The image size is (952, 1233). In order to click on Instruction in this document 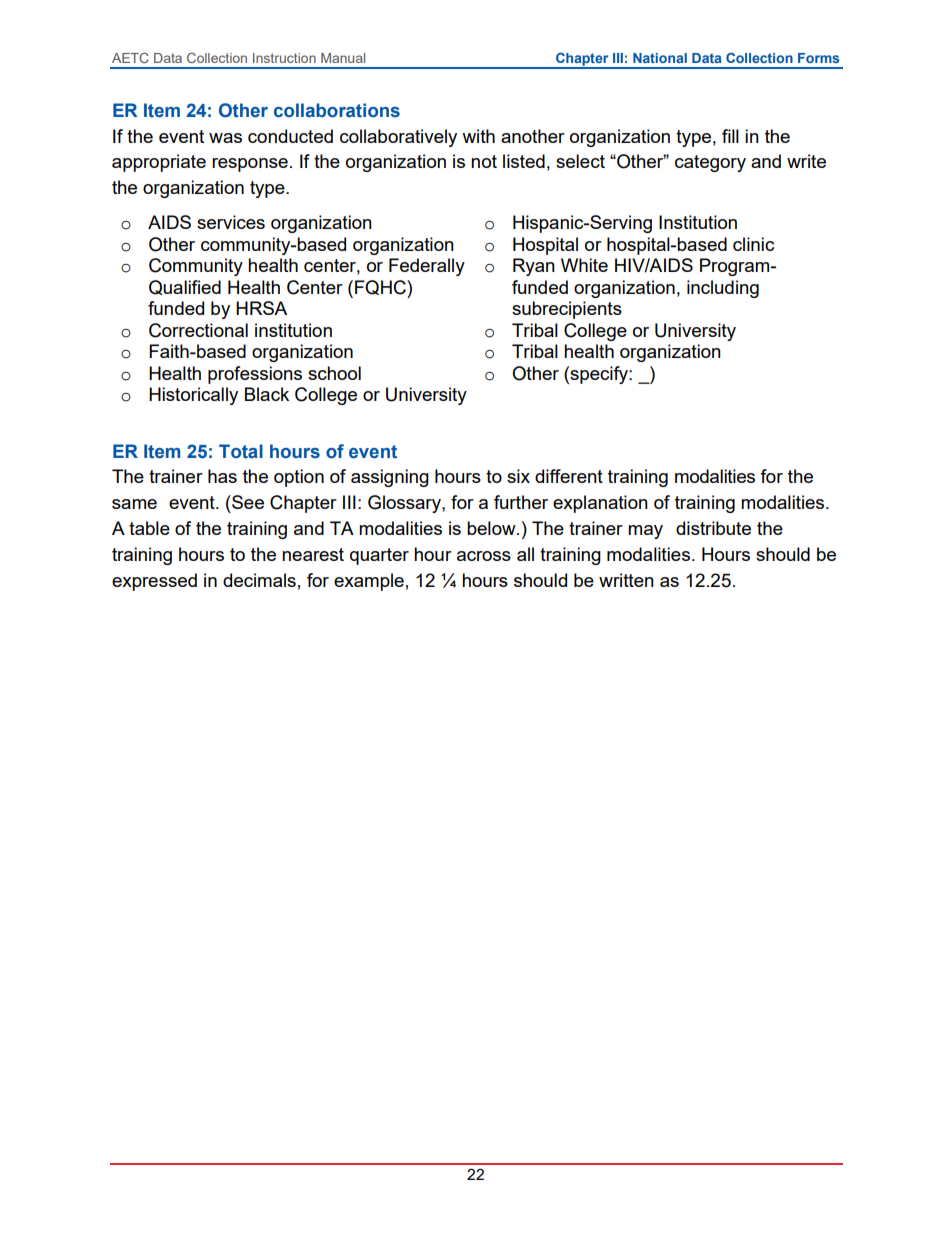, I will do `click(284, 58)`.
